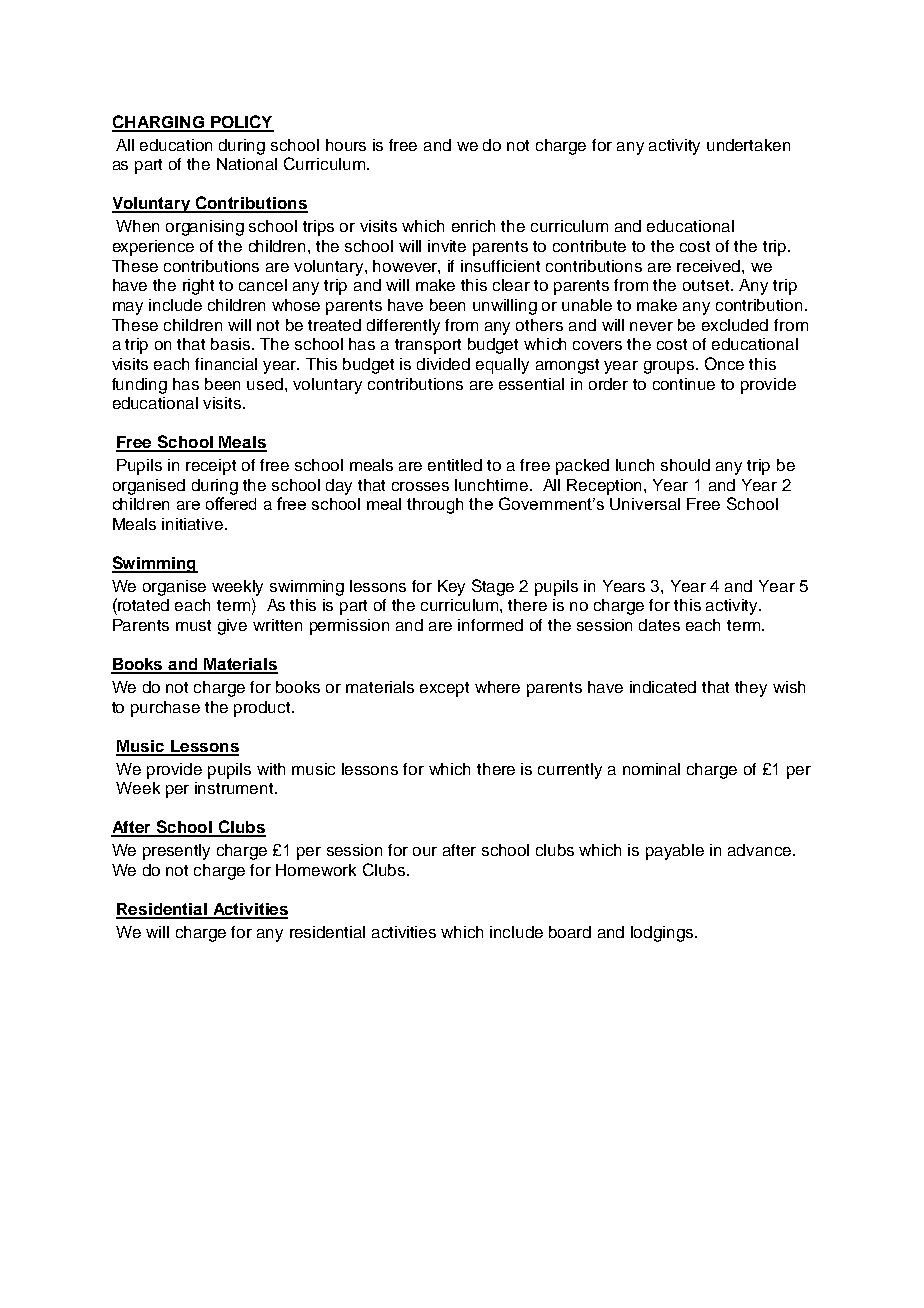  I want to click on instrument, so click(236, 788).
